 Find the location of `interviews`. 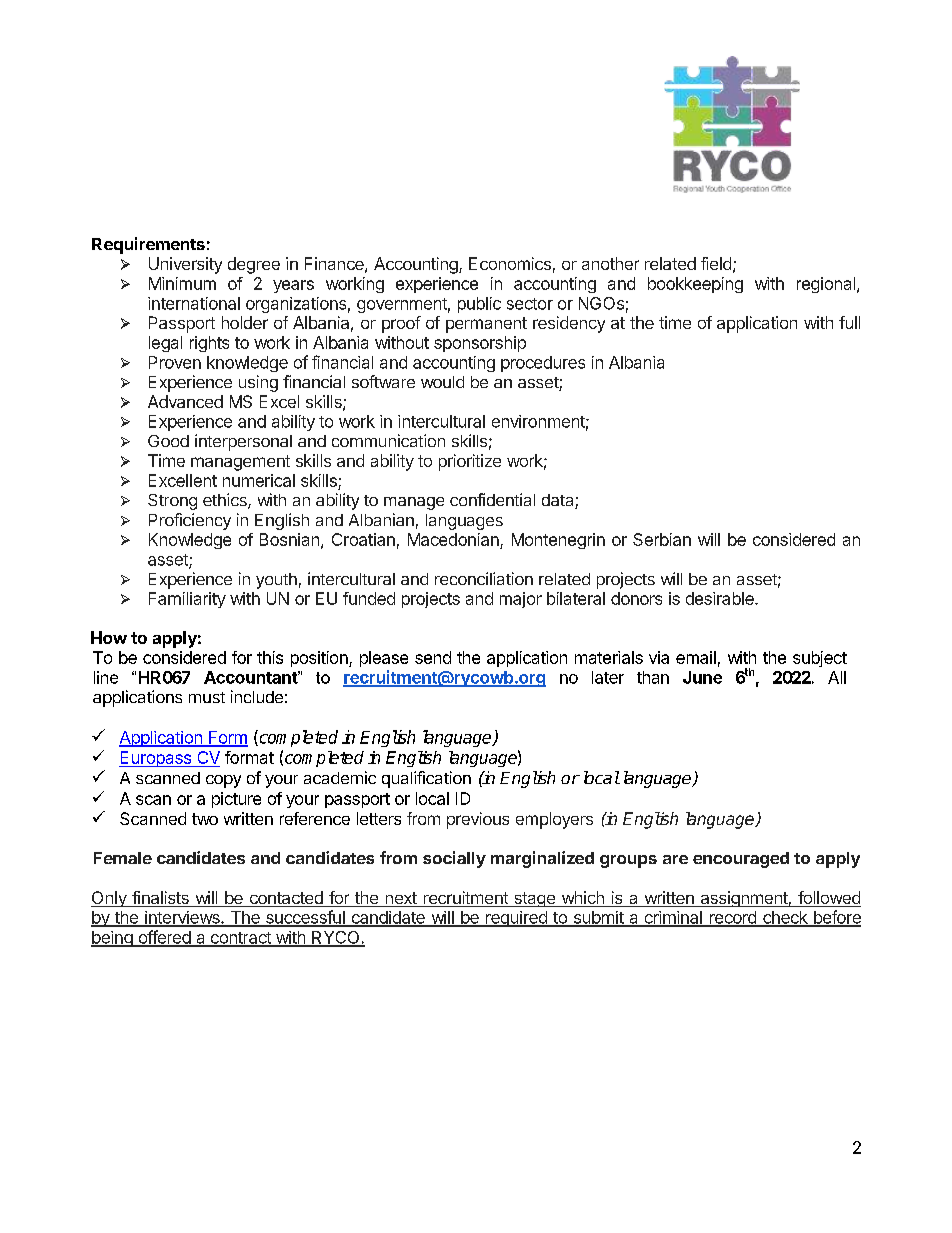

interviews is located at coordinates (182, 918).
